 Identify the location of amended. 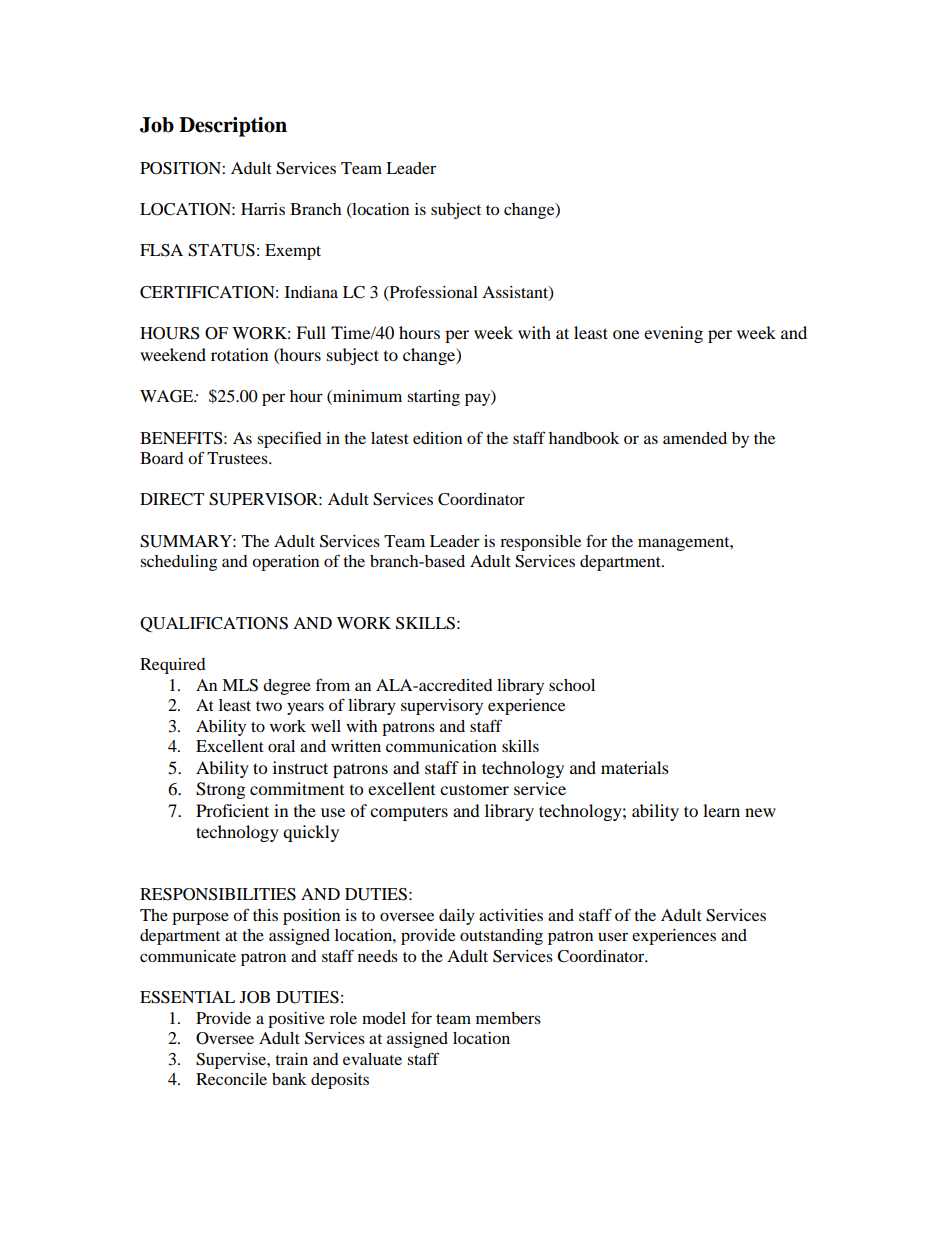
(695, 438).
